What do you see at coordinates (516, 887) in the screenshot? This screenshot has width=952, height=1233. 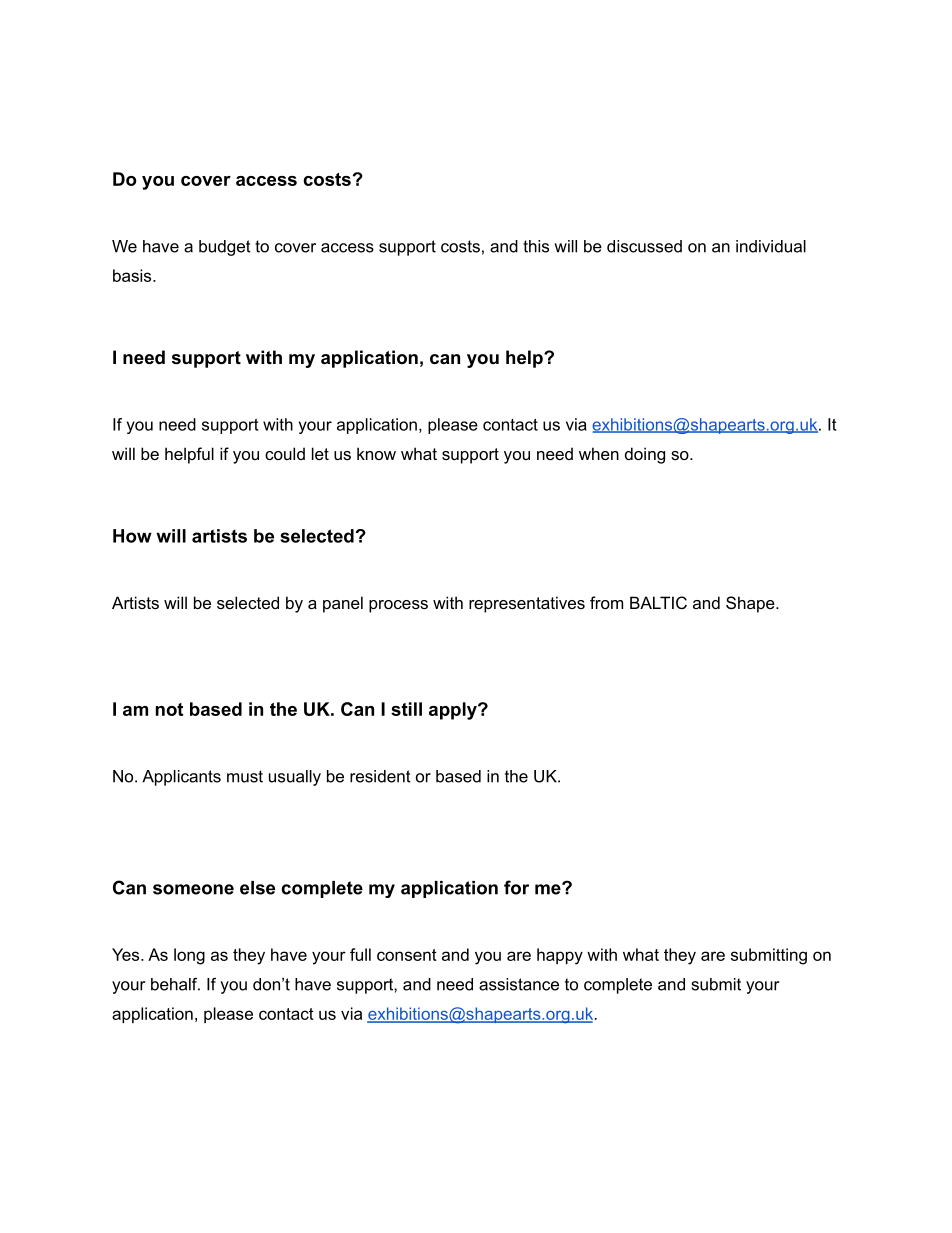 I see `for` at bounding box center [516, 887].
